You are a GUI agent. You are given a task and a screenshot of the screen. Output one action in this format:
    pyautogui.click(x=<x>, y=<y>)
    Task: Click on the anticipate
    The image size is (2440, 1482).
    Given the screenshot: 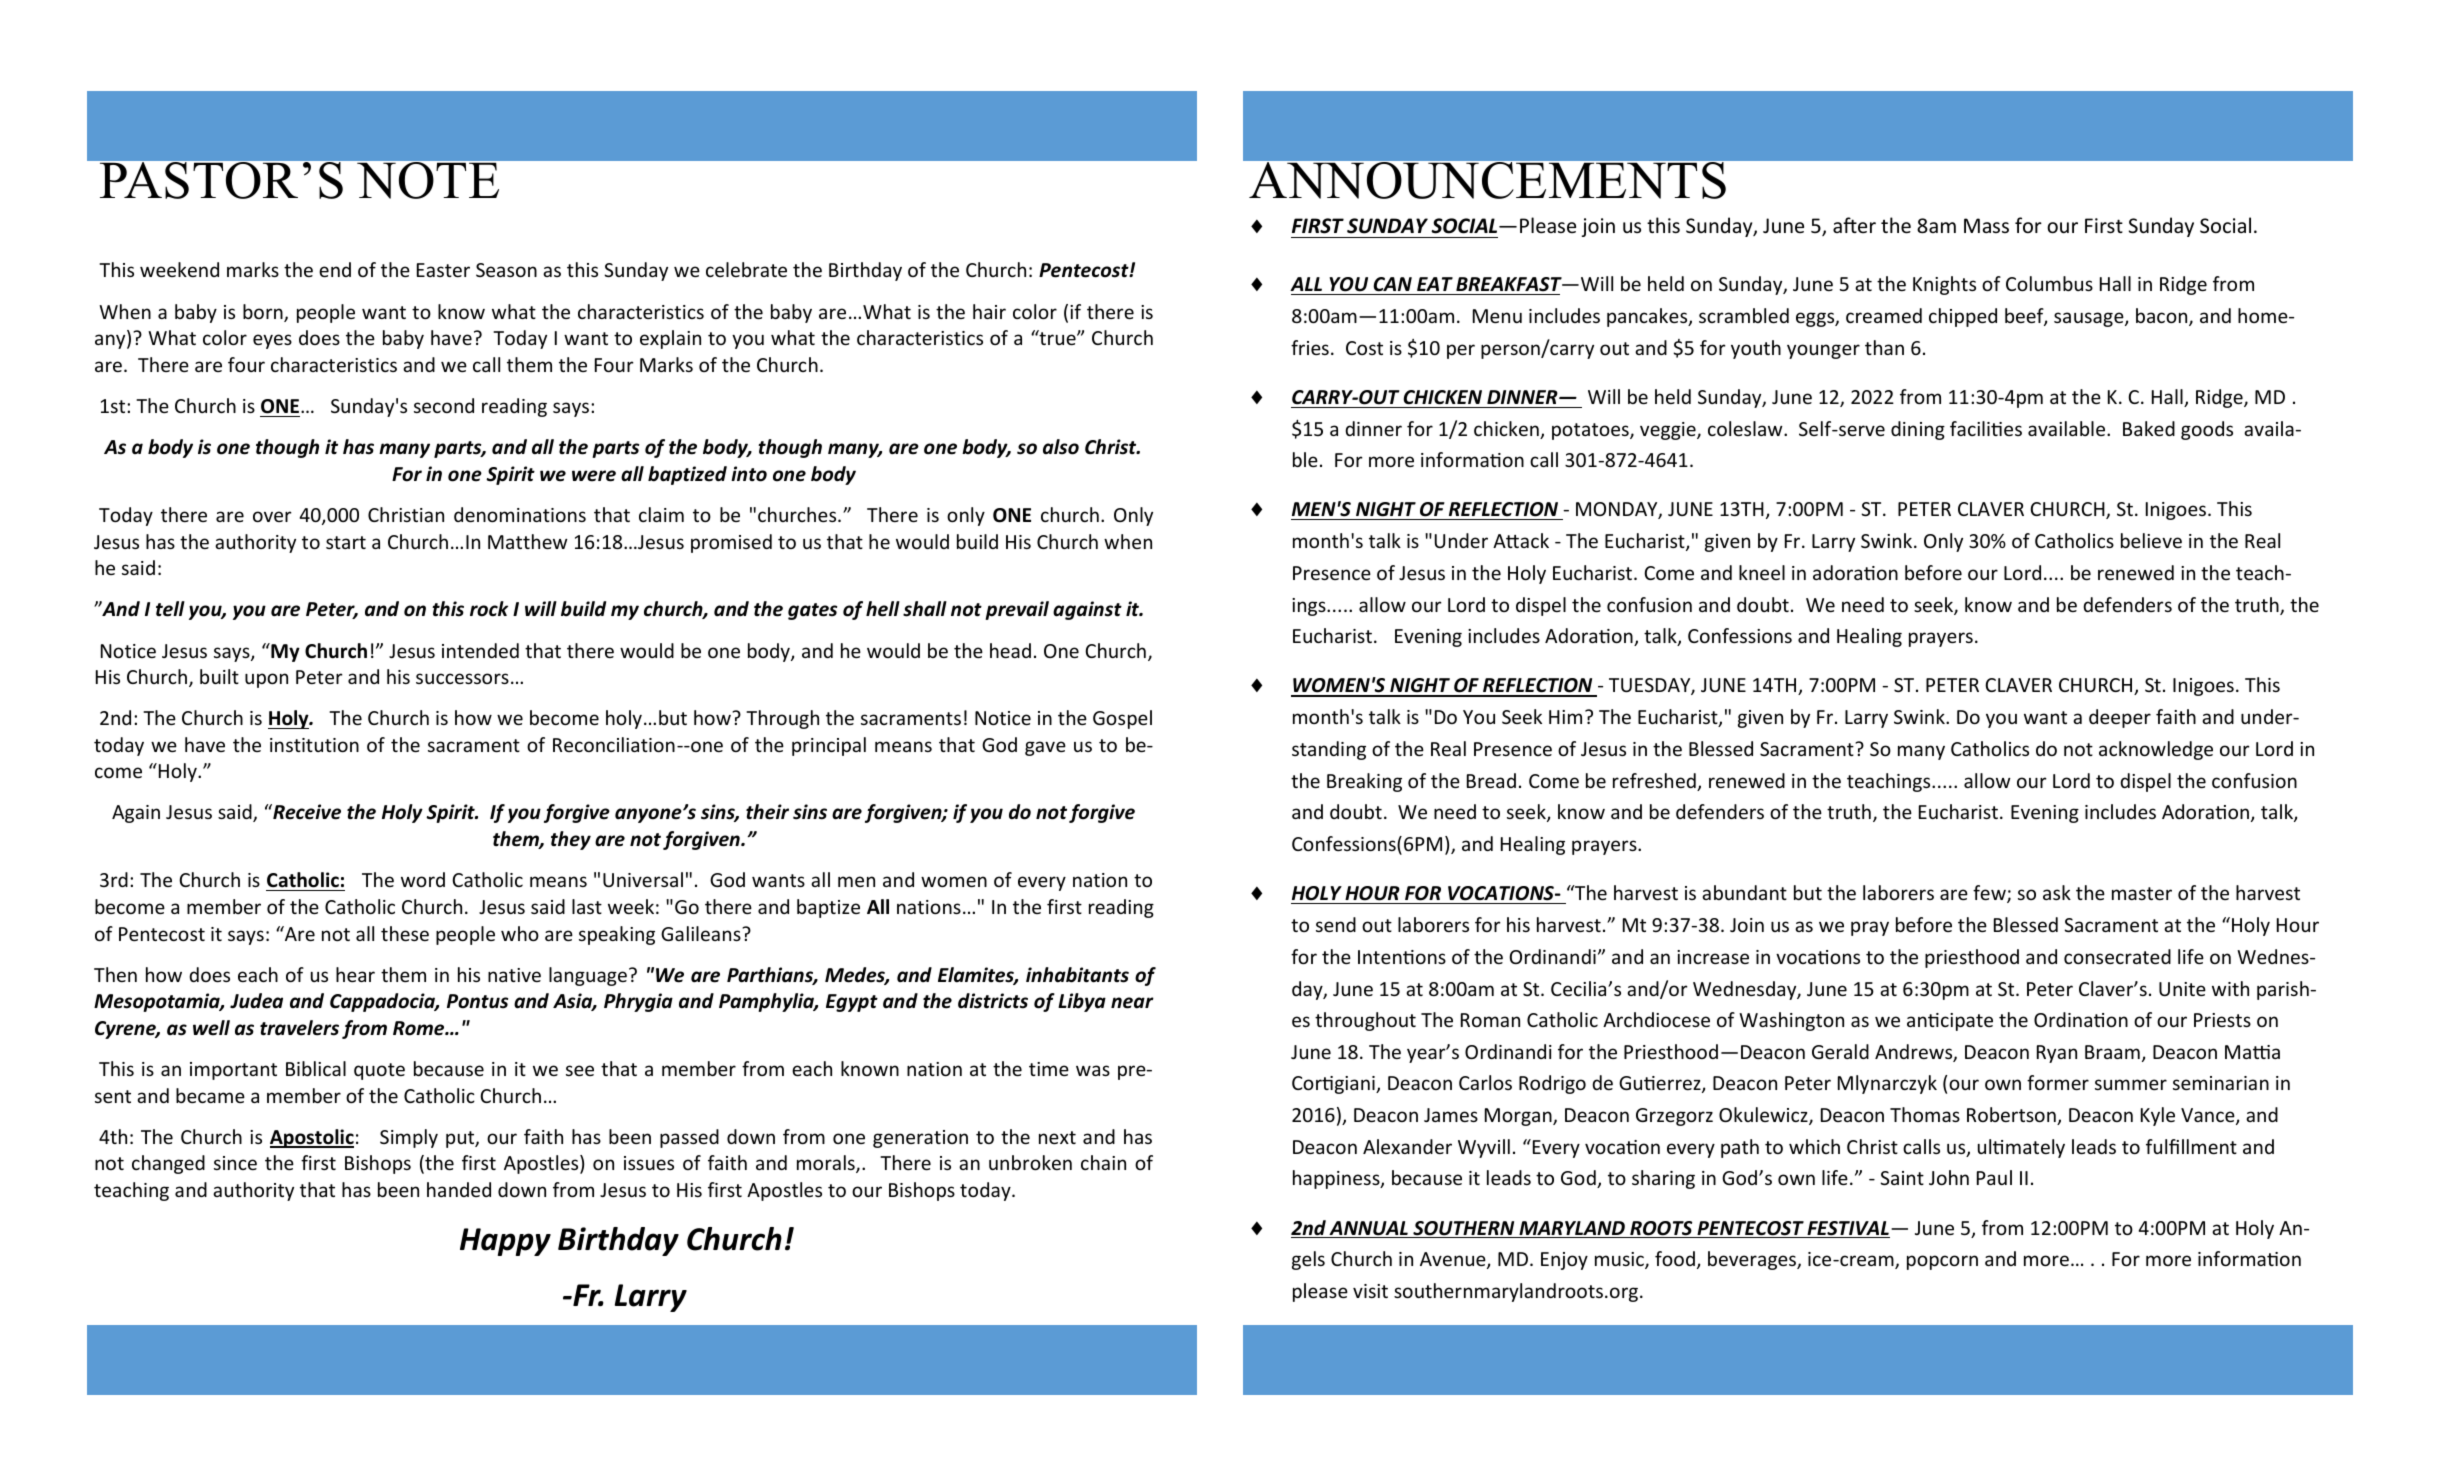 What is the action you would take?
    pyautogui.click(x=1950, y=1022)
